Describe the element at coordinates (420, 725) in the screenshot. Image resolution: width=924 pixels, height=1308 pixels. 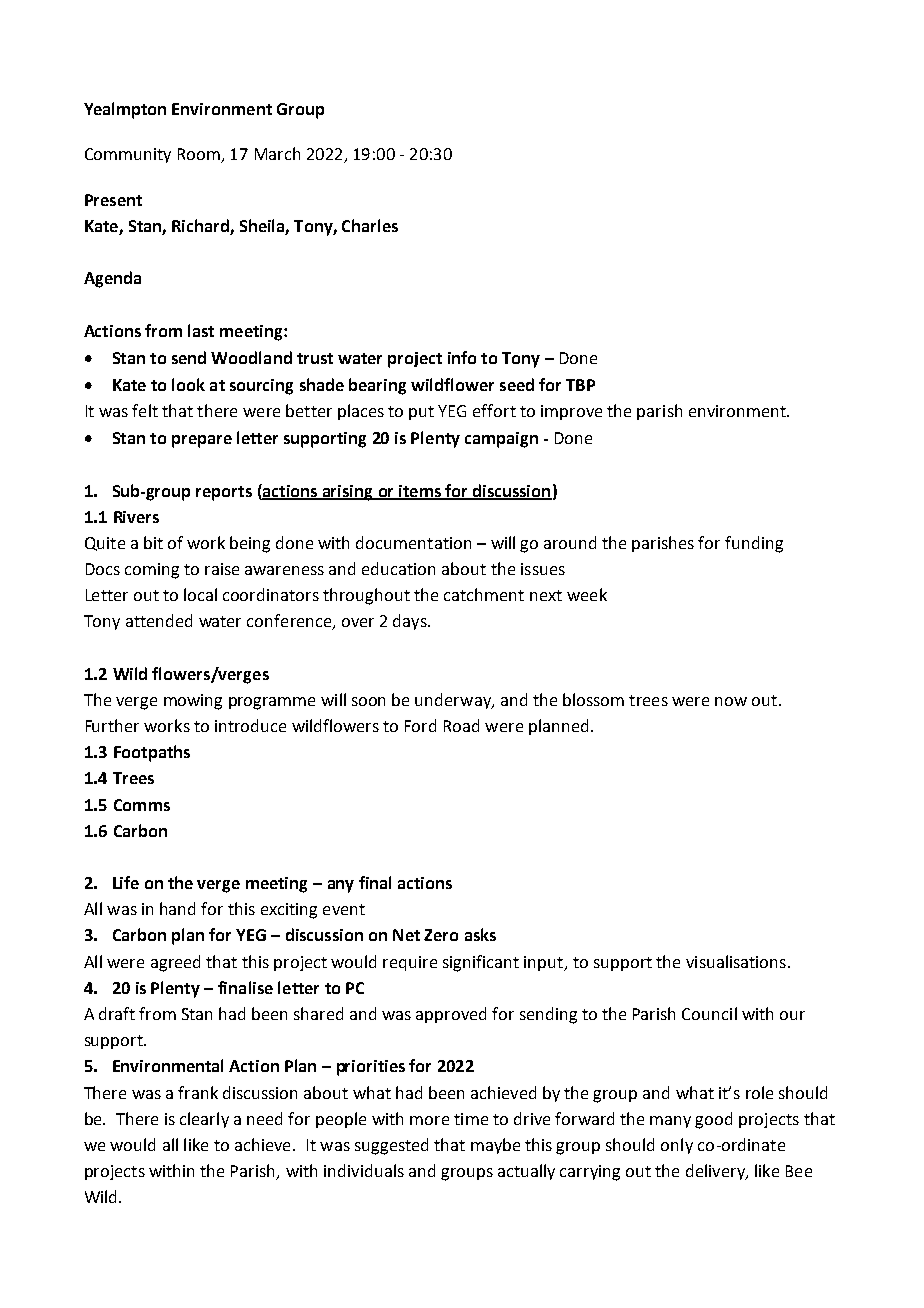
I see `Ford` at that location.
